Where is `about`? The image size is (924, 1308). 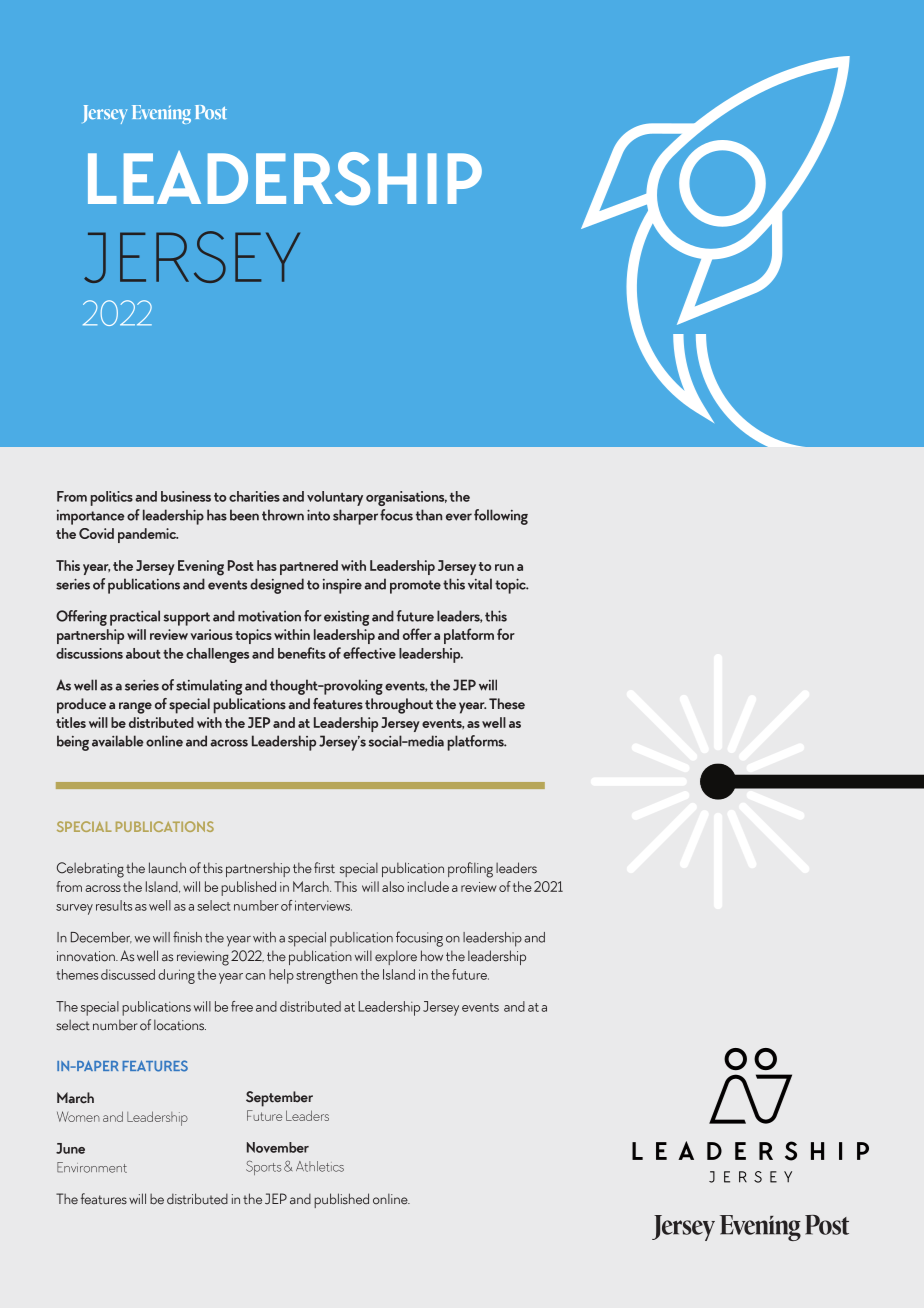
about is located at coordinates (143, 653).
